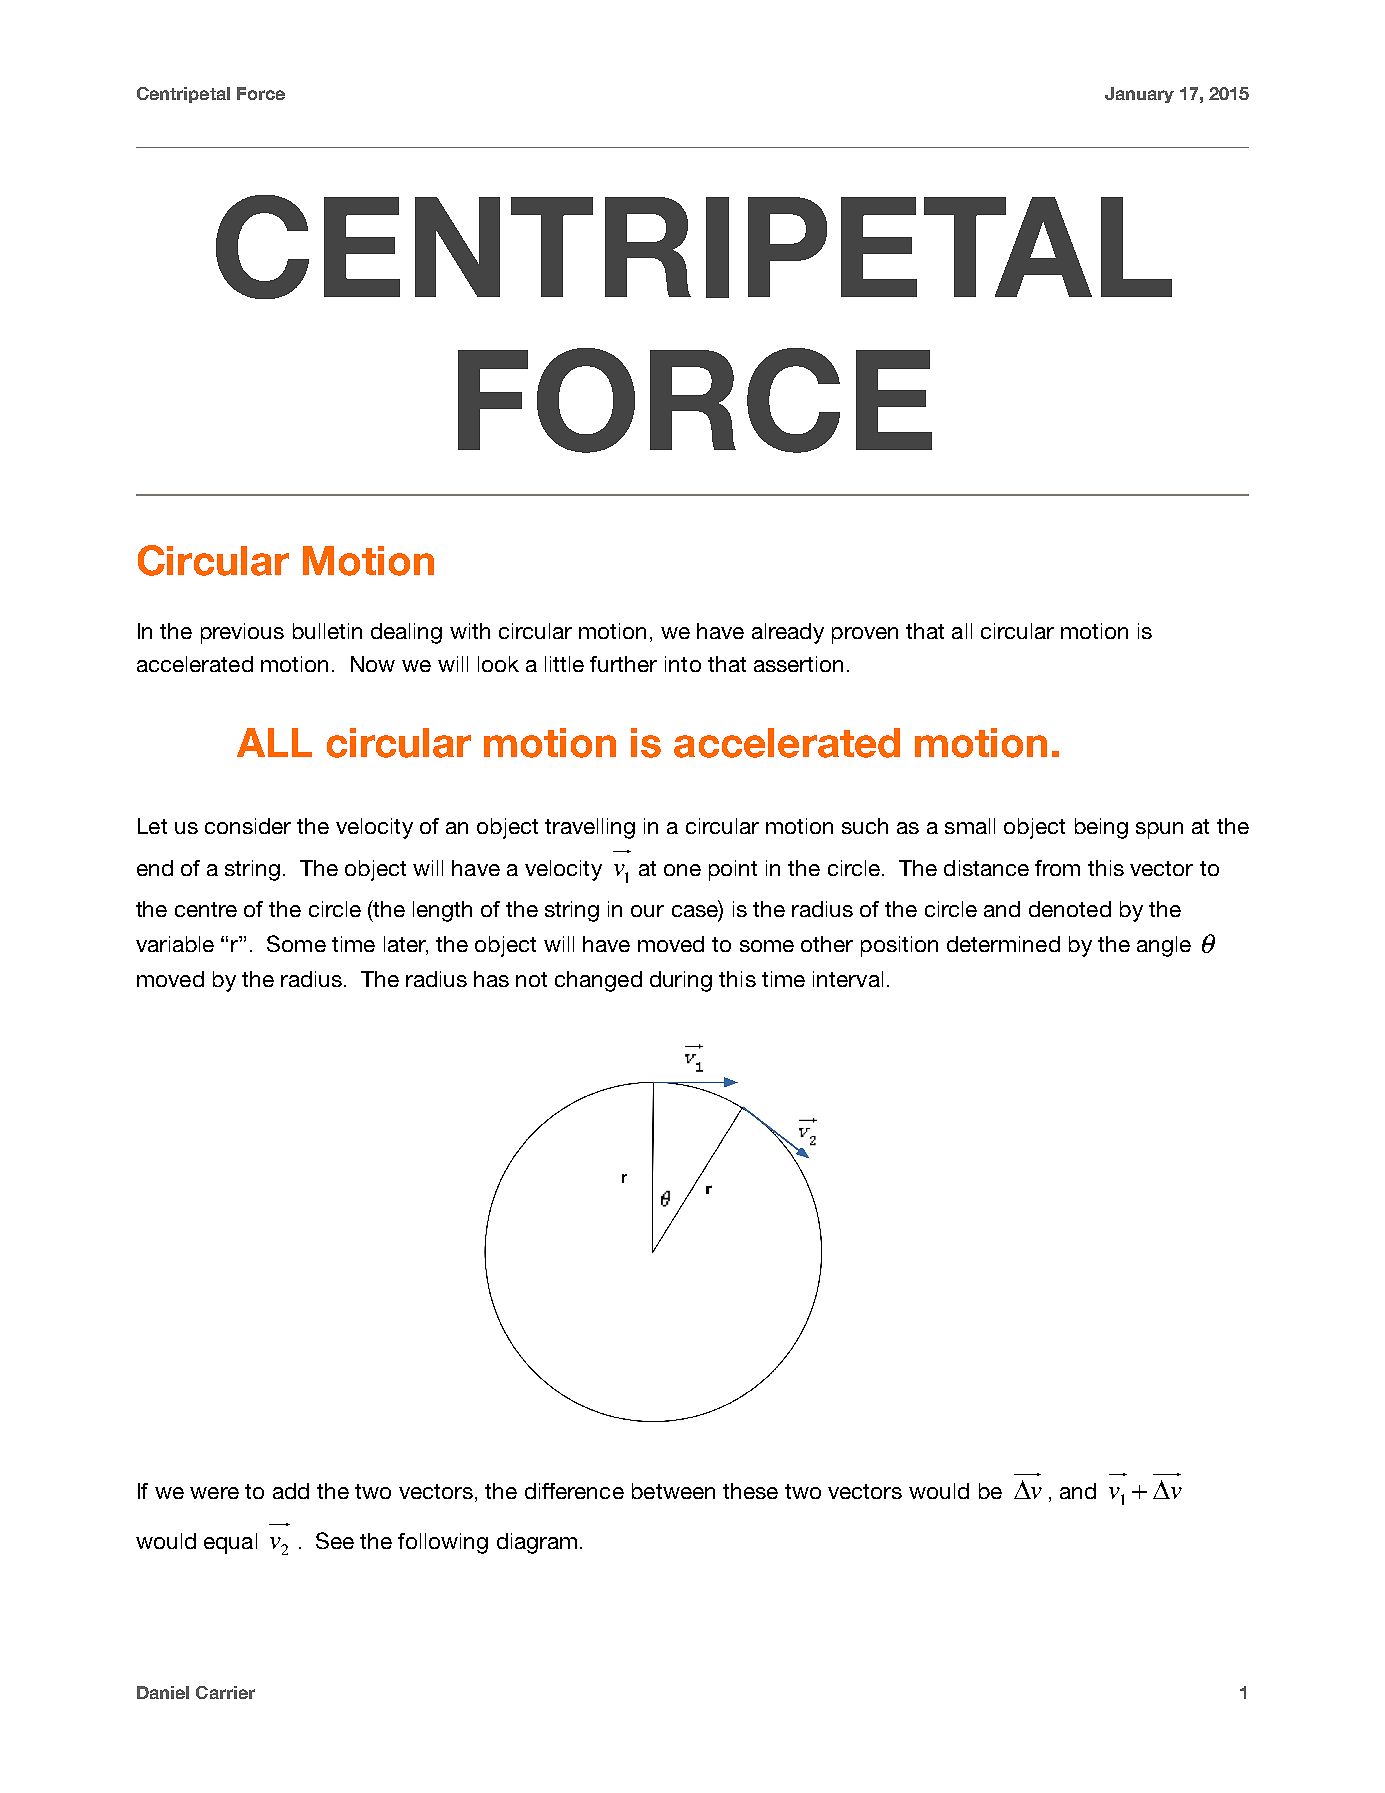  Describe the element at coordinates (683, 664) in the image. I see `into` at that location.
